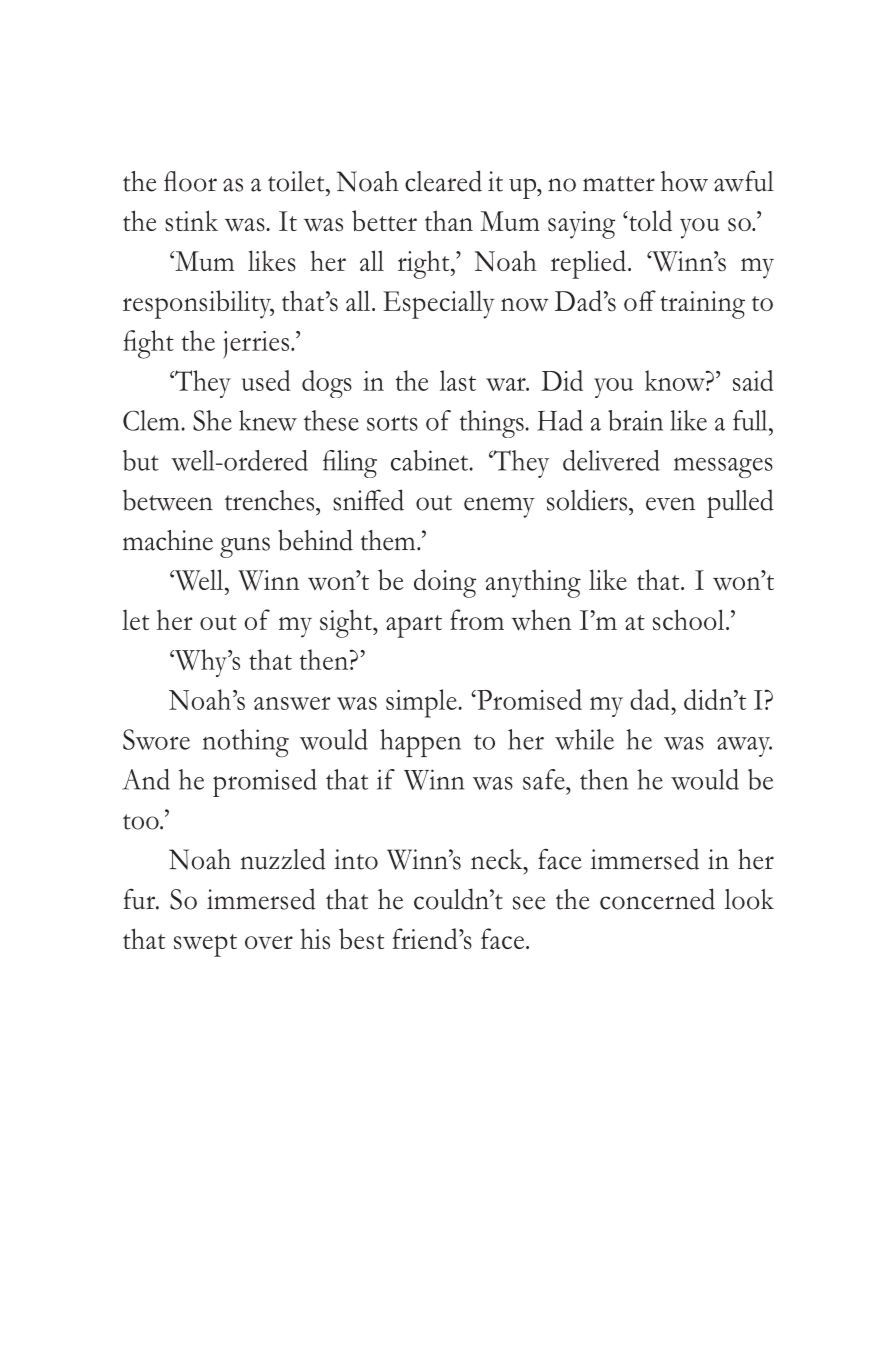 This screenshot has width=896, height=1355. What do you see at coordinates (191, 221) in the screenshot?
I see `stink` at bounding box center [191, 221].
